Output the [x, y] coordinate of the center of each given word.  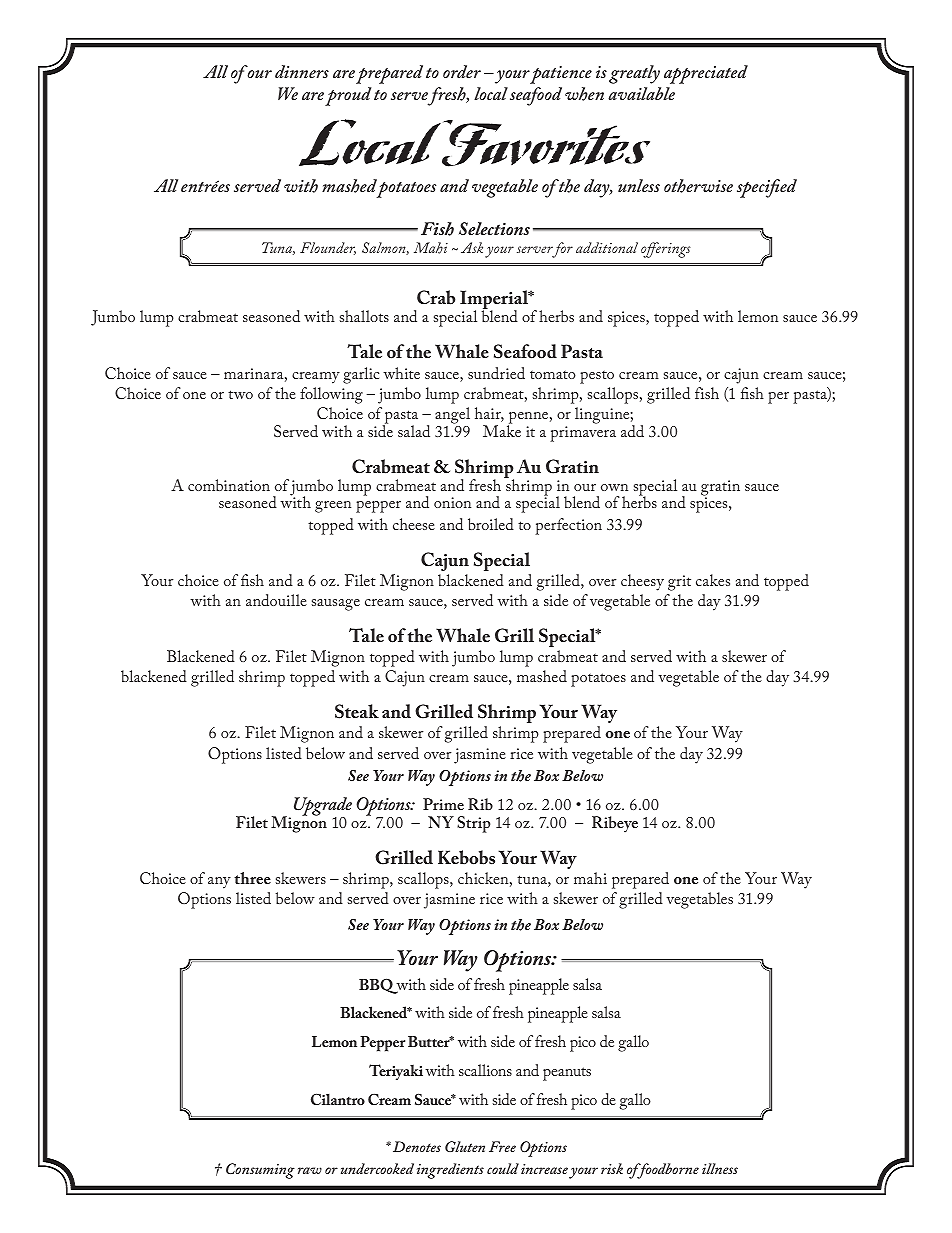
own [614, 487]
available [641, 93]
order [462, 71]
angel [452, 415]
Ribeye [615, 824]
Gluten [465, 1146]
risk [612, 1168]
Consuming [260, 1171]
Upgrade [323, 808]
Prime [443, 804]
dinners [302, 71]
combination [229, 485]
